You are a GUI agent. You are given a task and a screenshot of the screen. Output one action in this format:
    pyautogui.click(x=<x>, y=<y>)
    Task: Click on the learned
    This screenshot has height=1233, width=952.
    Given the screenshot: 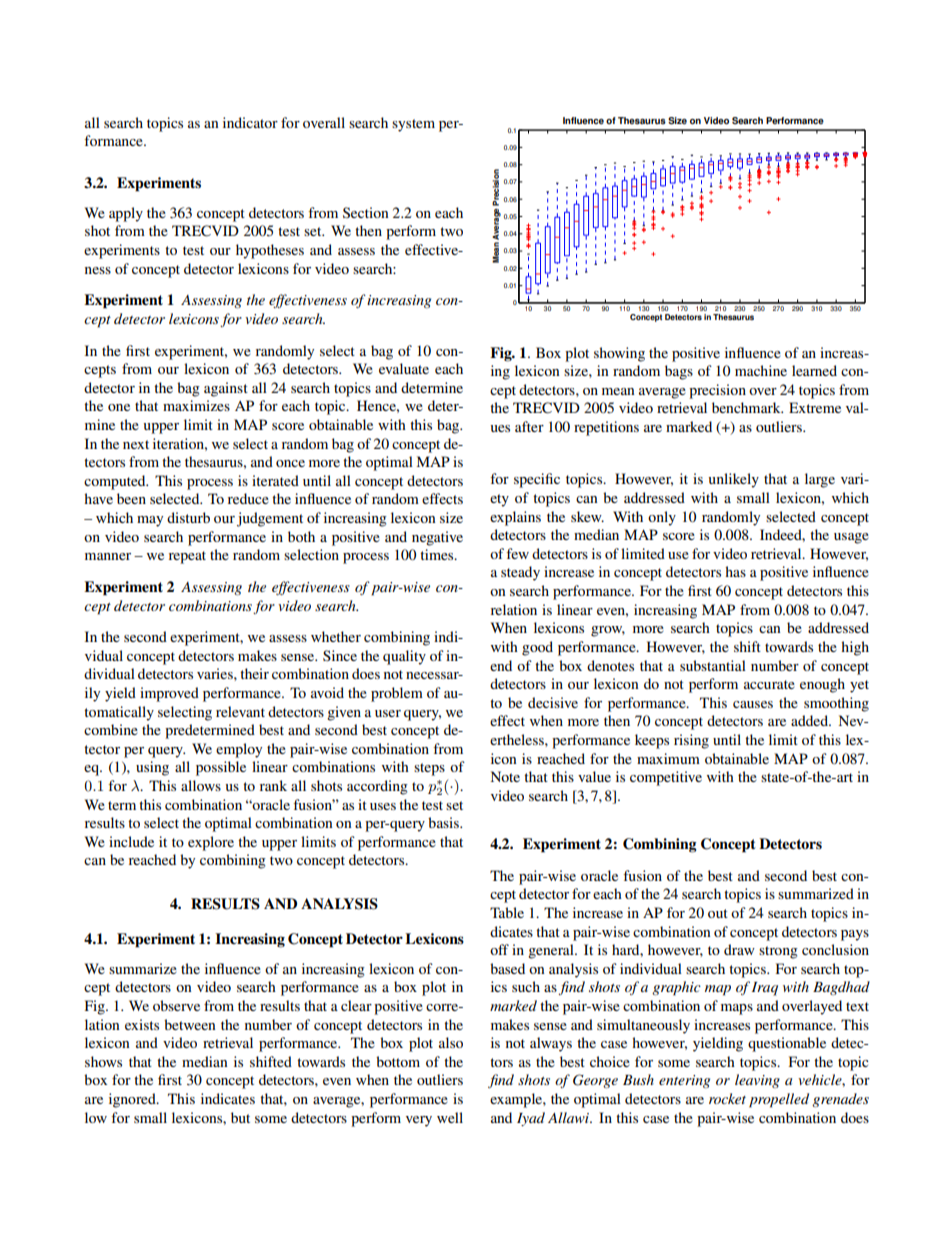 What is the action you would take?
    pyautogui.click(x=814, y=370)
